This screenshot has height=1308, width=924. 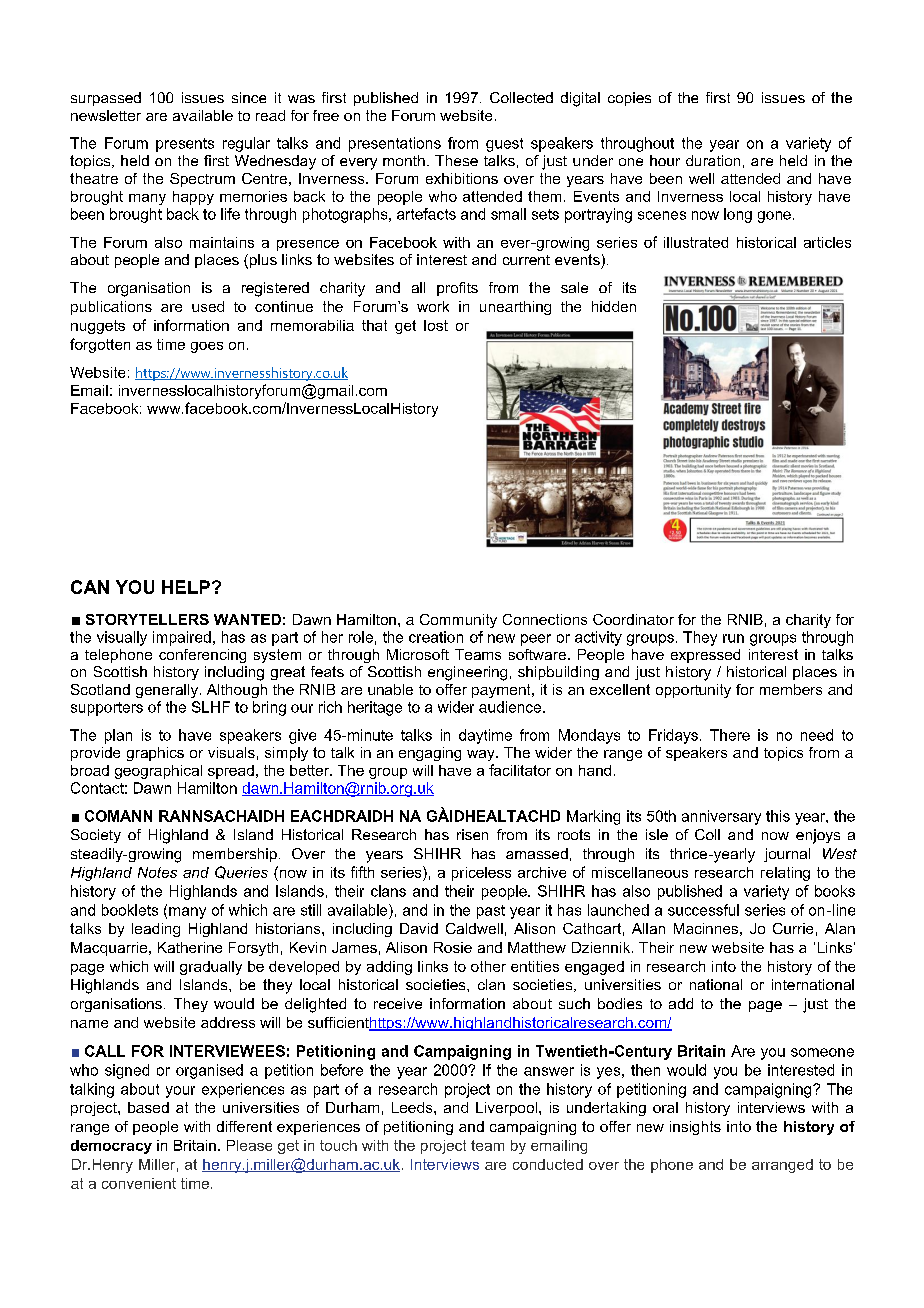 What do you see at coordinates (436, 325) in the screenshot?
I see `lost` at bounding box center [436, 325].
